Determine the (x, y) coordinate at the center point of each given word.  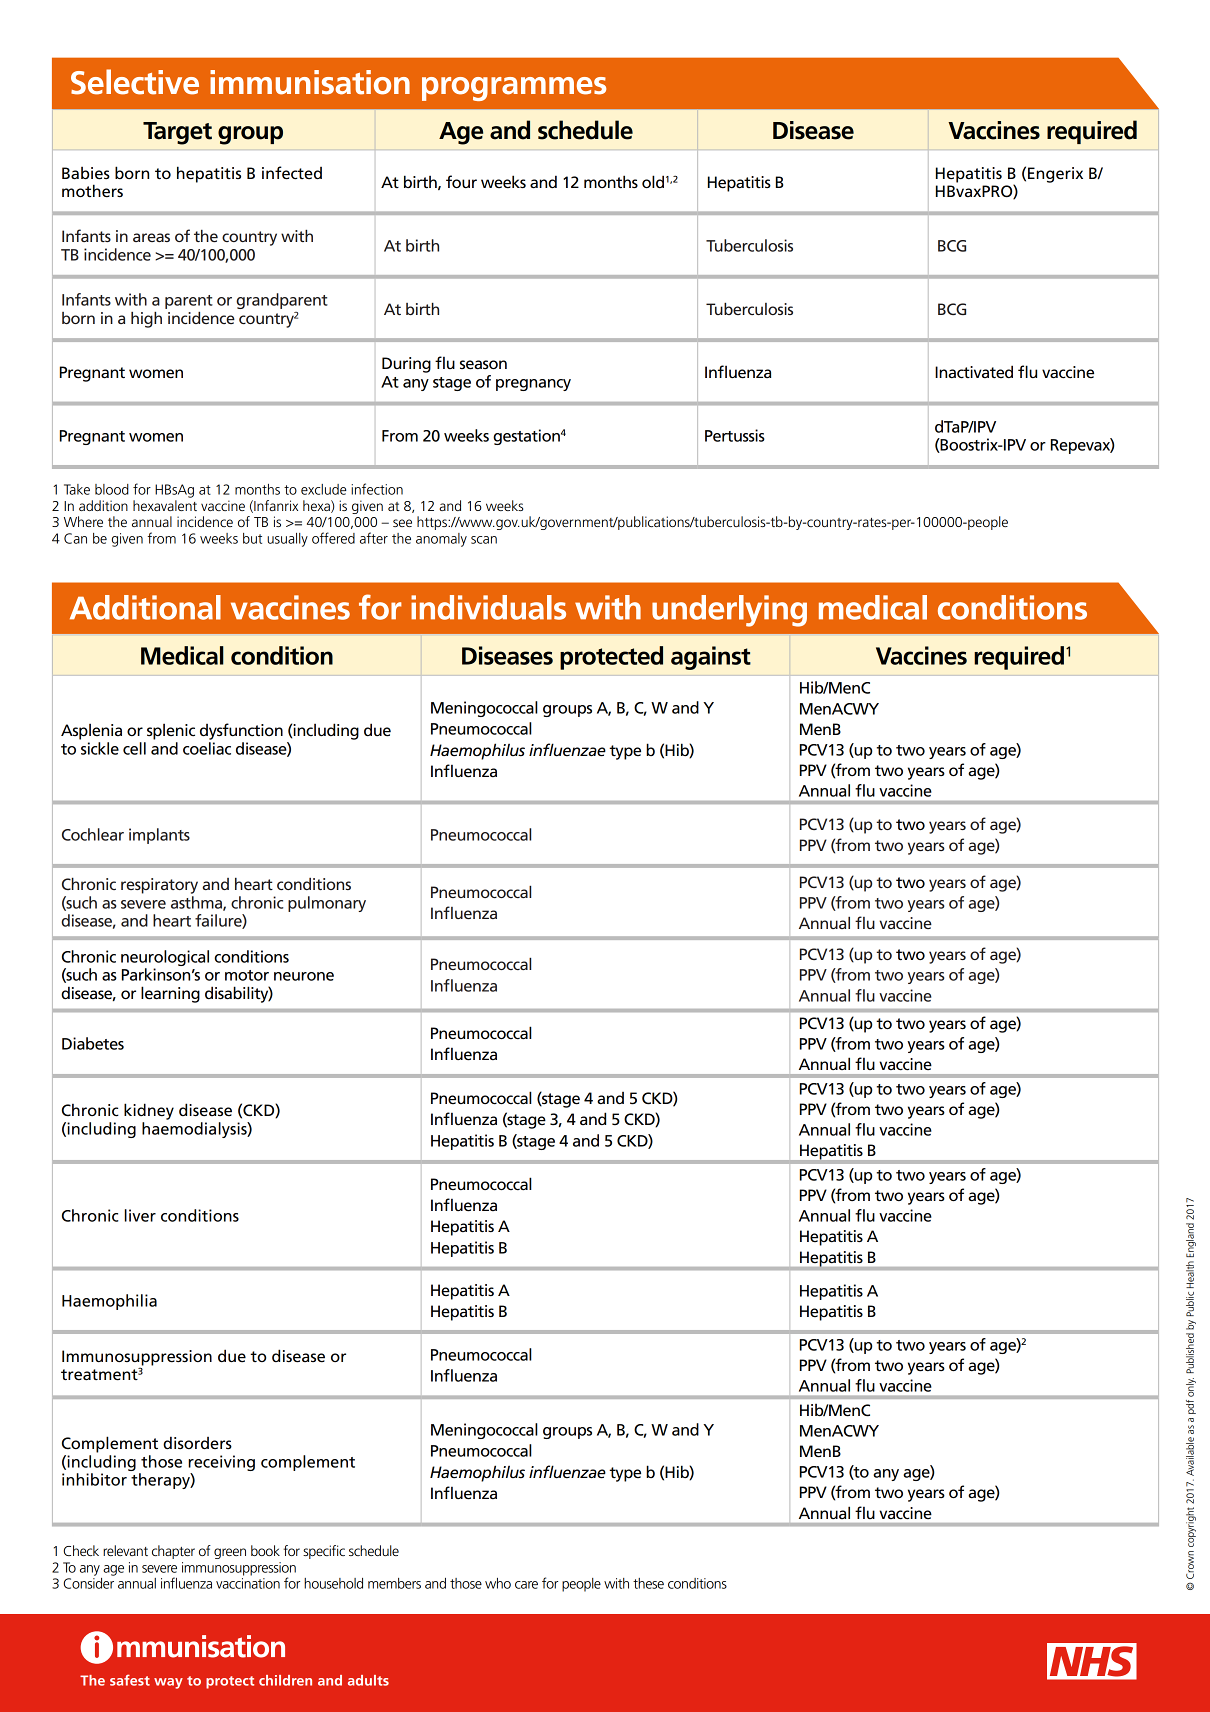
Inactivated (974, 372)
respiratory (159, 886)
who (498, 1583)
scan (484, 540)
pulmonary (327, 904)
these (648, 1583)
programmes (514, 89)
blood (112, 489)
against (711, 658)
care (526, 1585)
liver (140, 1215)
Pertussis (735, 435)
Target (177, 133)
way (168, 1683)
